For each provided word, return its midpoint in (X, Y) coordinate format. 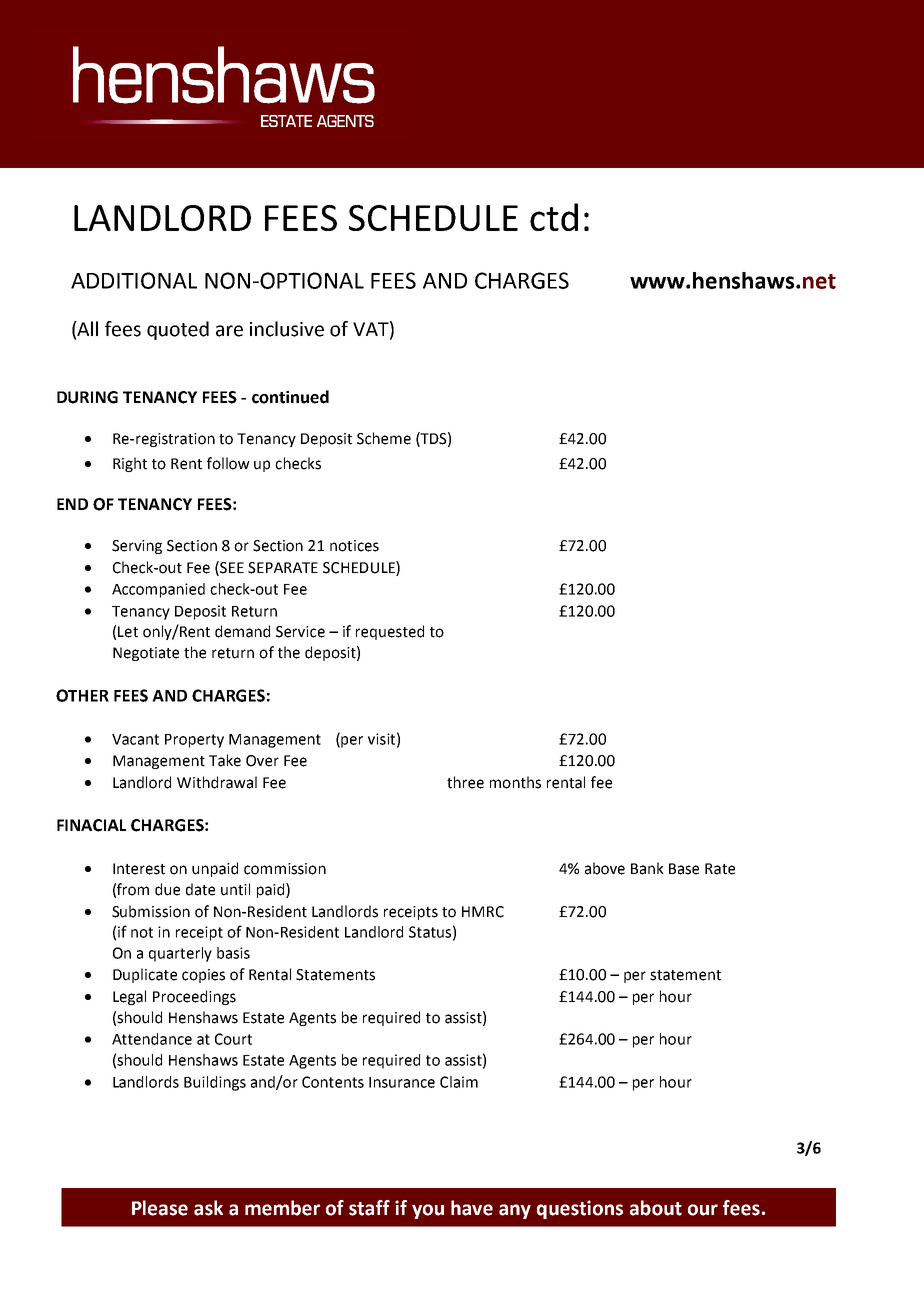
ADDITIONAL (134, 280)
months (515, 782)
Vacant (135, 739)
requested (390, 632)
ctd (554, 217)
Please (160, 1208)
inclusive (287, 329)
